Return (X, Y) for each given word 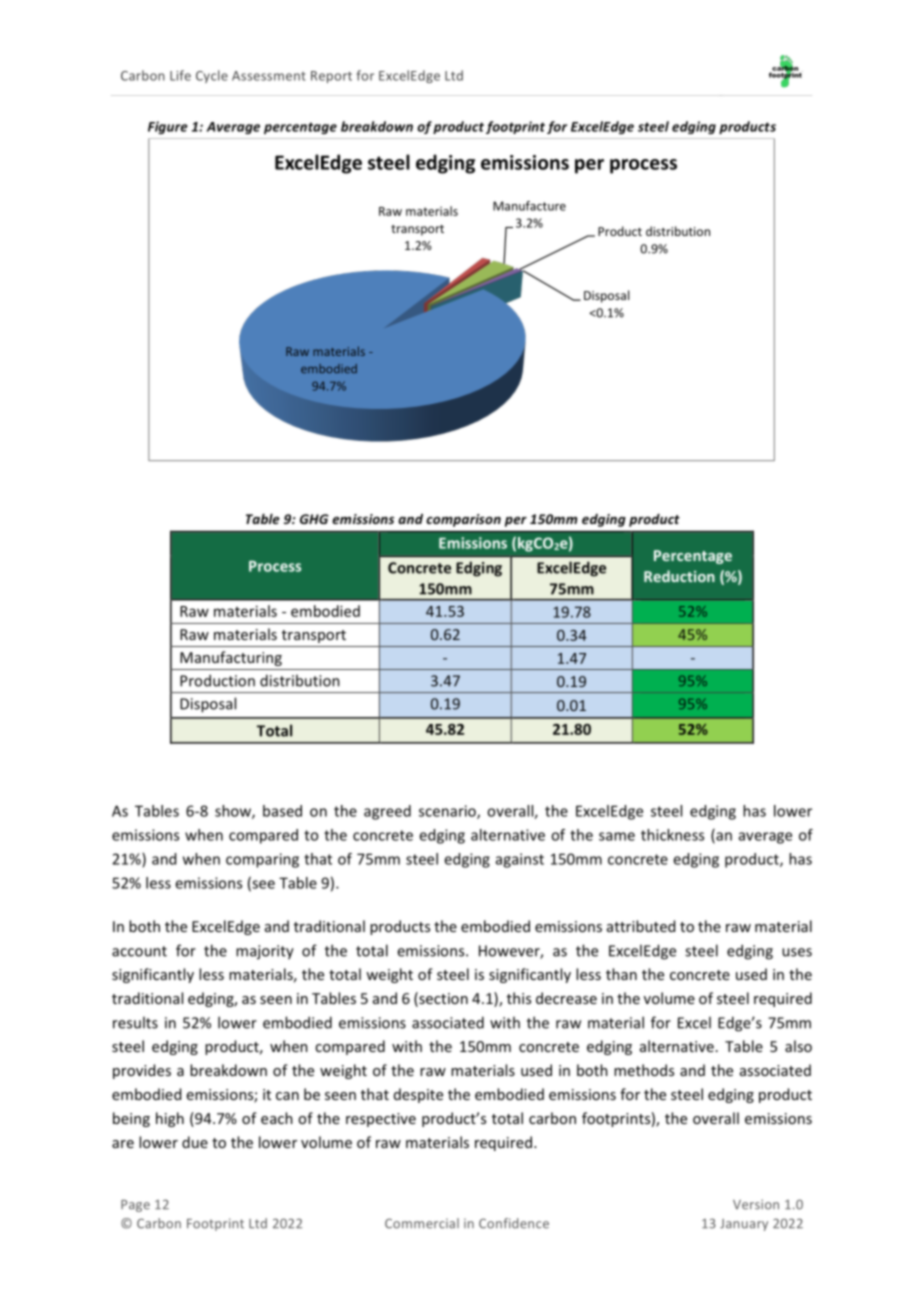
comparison (463, 520)
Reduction (679, 576)
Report (331, 77)
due (195, 1142)
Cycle (212, 76)
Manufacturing (231, 658)
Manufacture (529, 206)
